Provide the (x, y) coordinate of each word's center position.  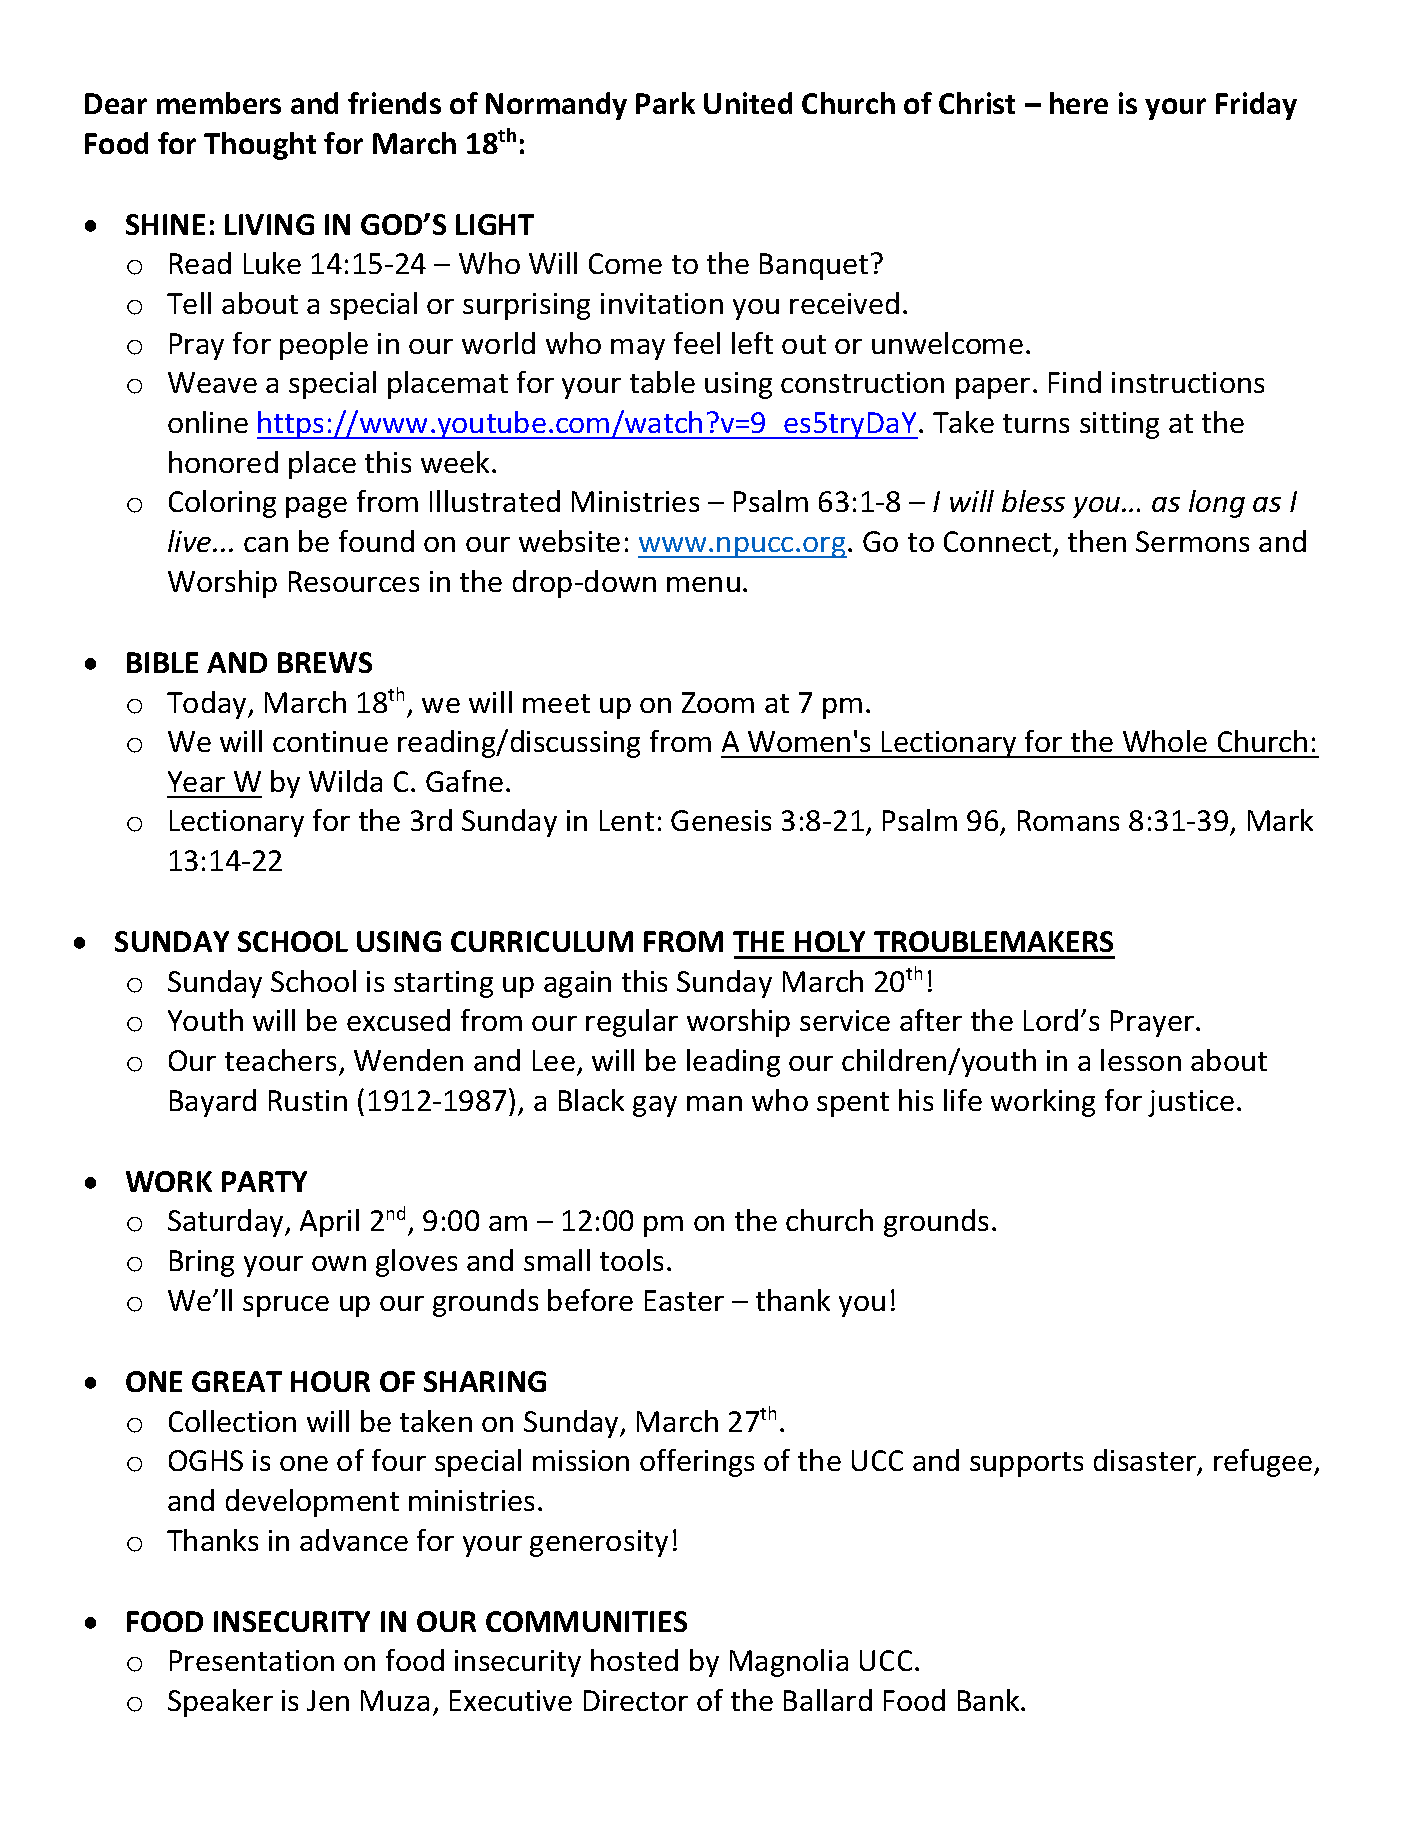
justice (1191, 1103)
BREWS (325, 662)
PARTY (264, 1181)
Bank (990, 1700)
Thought (260, 146)
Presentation (252, 1660)
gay (655, 1106)
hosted (634, 1660)
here (1079, 103)
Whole (1165, 741)
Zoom (718, 702)
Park (665, 103)
